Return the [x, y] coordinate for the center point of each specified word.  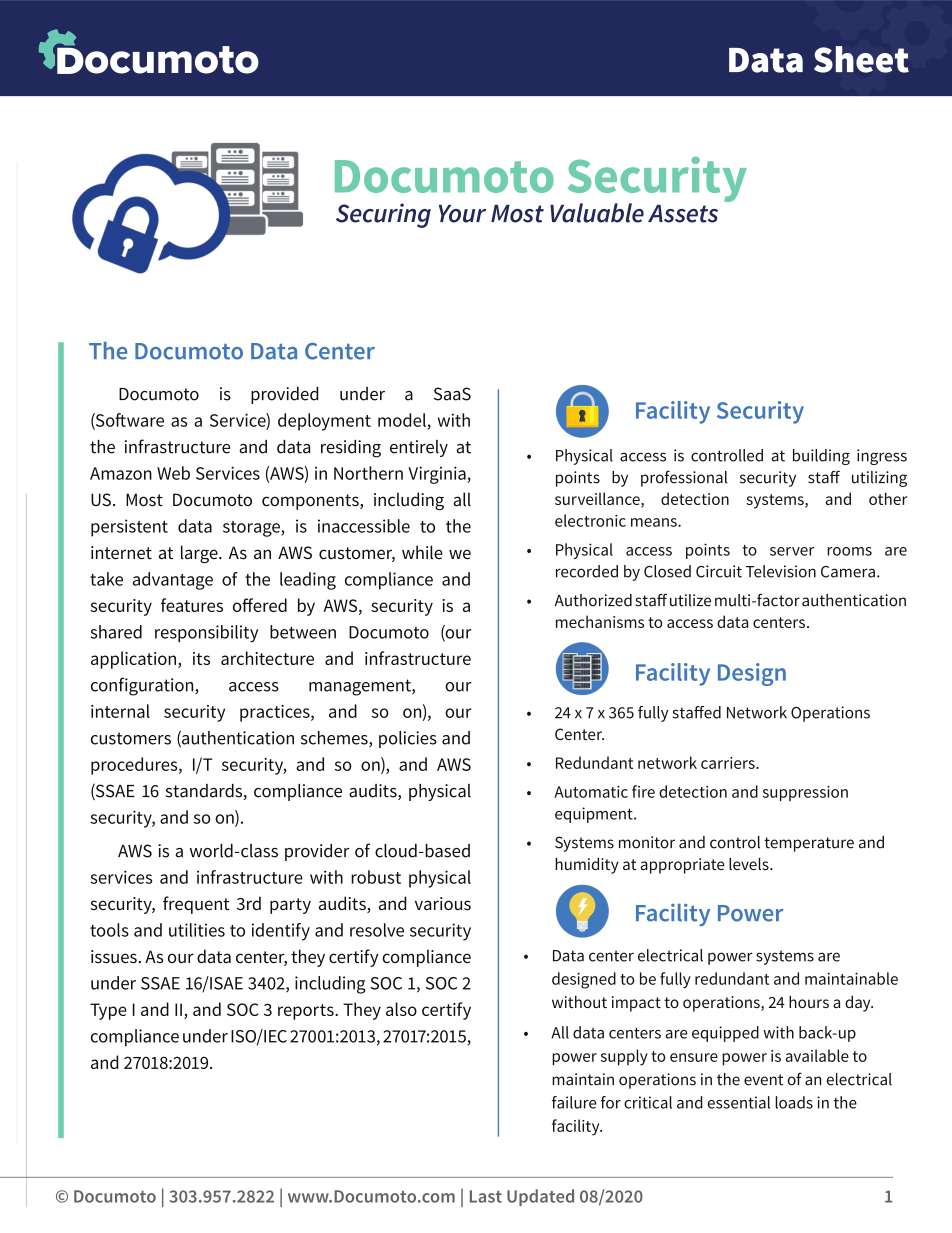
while [422, 552]
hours [809, 1002]
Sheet [861, 59]
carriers [729, 763]
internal [120, 711]
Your [462, 214]
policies [408, 739]
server [792, 551]
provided [285, 395]
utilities [197, 930]
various [443, 904]
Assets [683, 214]
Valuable [597, 213]
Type [108, 1011]
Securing [383, 215]
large [200, 554]
